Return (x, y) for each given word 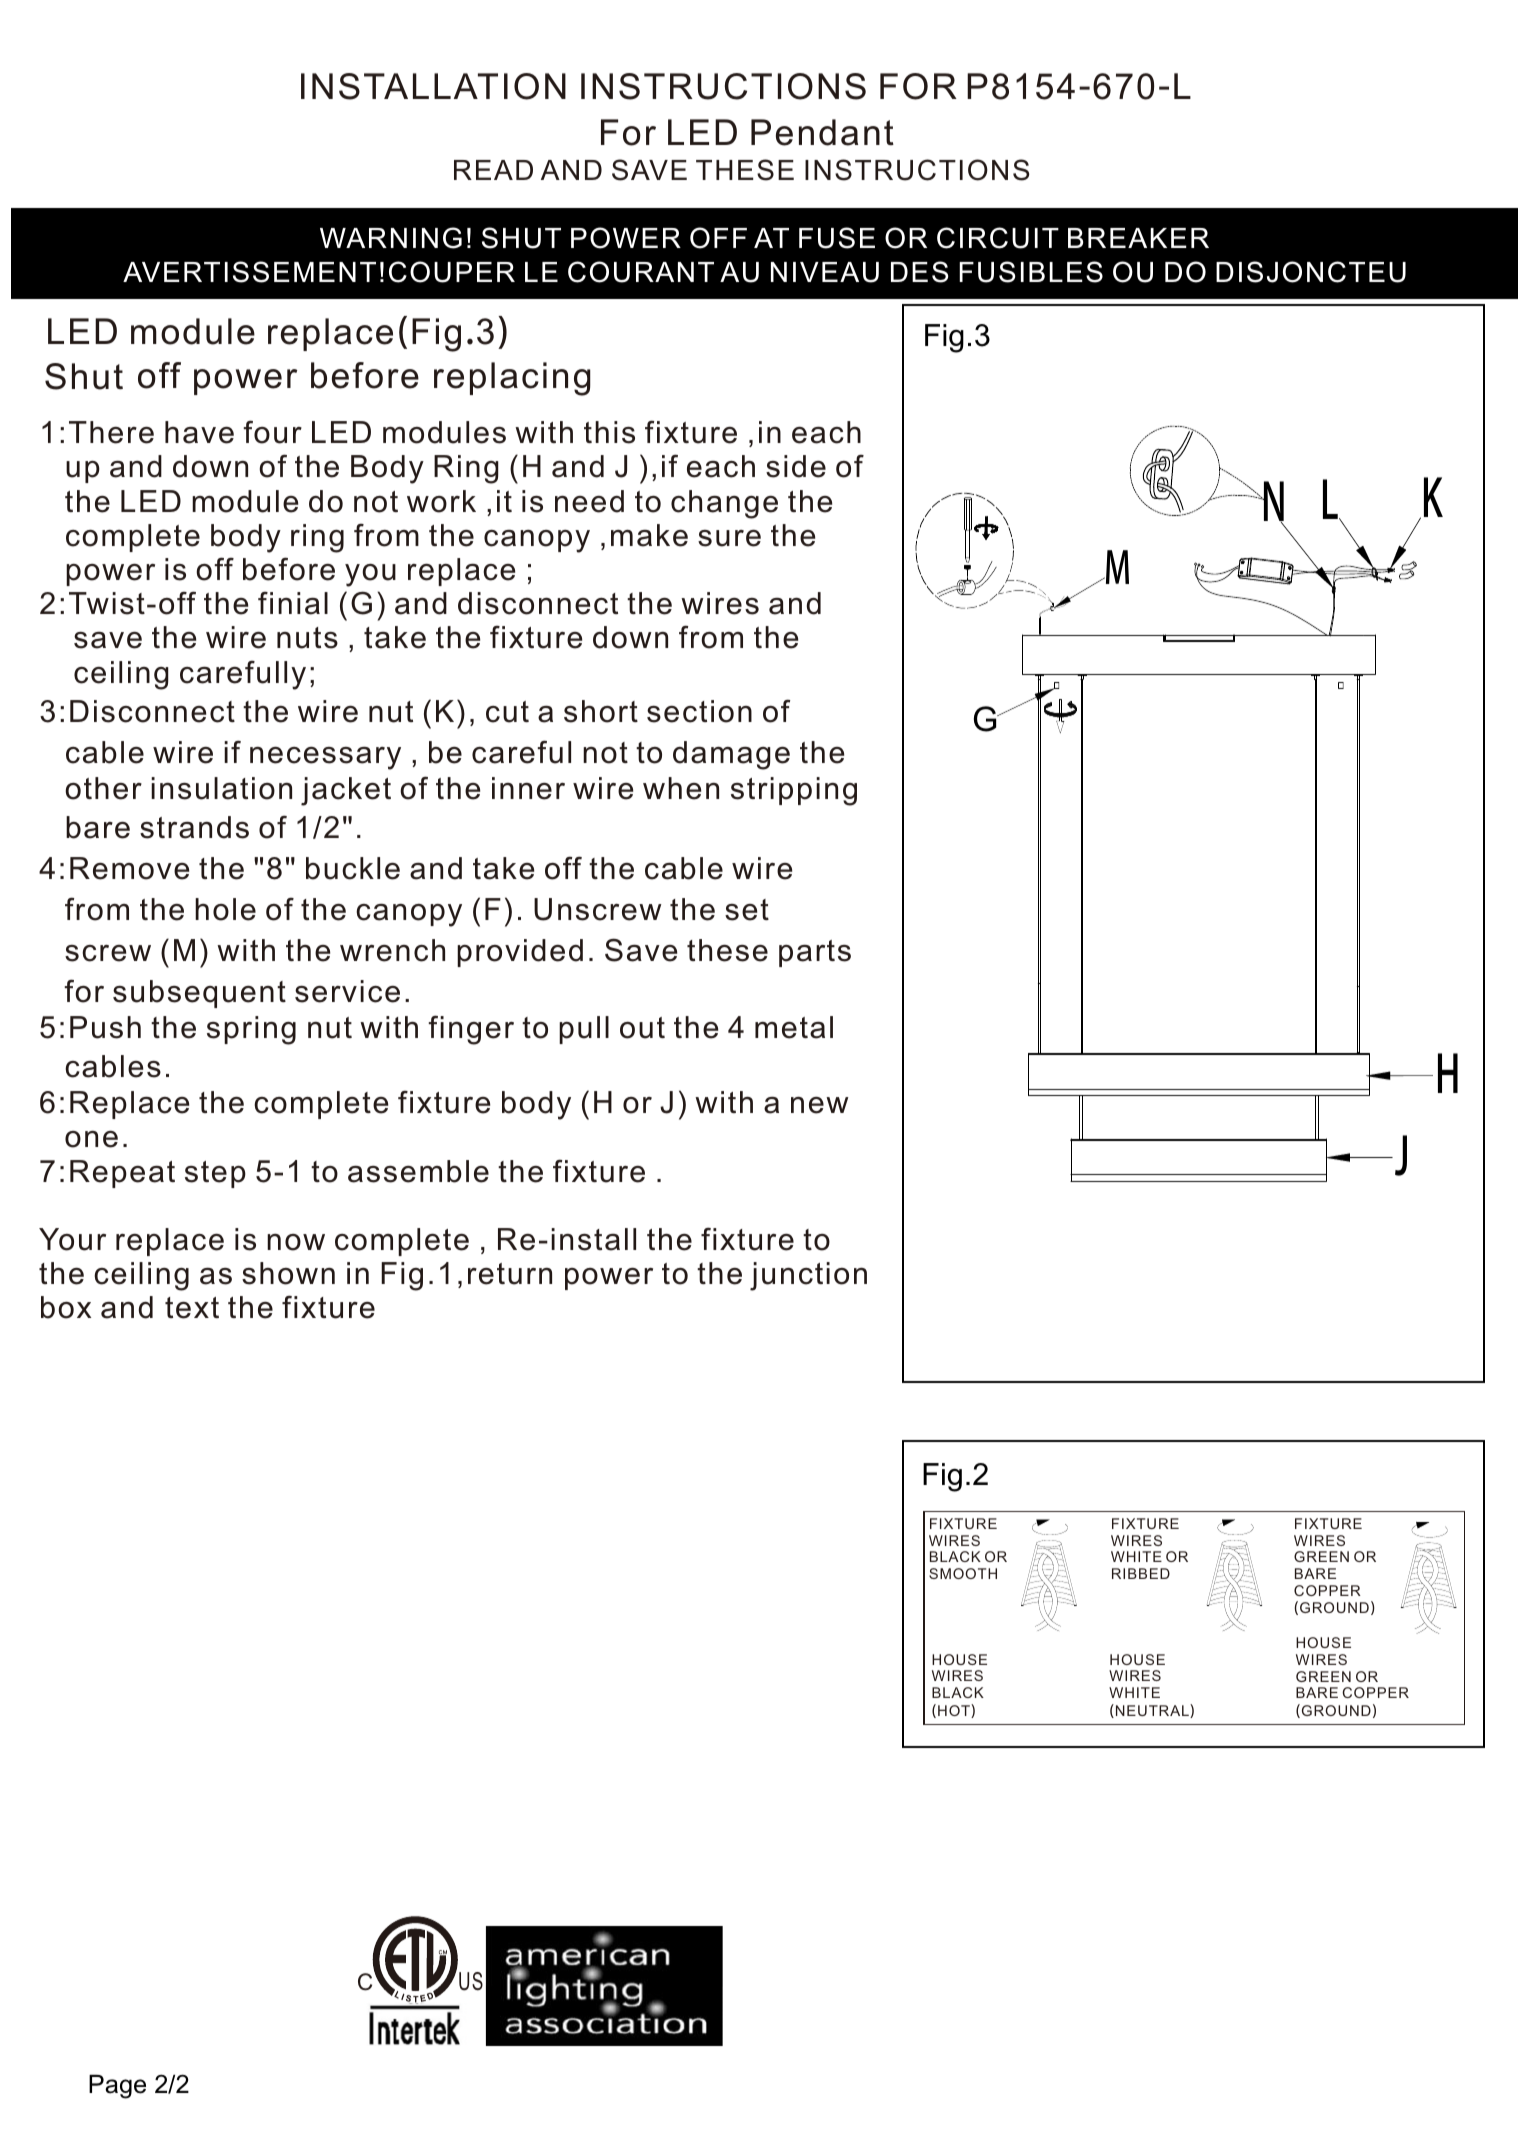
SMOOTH (963, 1573)
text (192, 1308)
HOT (955, 1711)
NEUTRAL (1153, 1711)
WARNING (391, 238)
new (820, 1105)
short (601, 711)
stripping (794, 791)
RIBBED (1141, 1573)
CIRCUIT (998, 238)
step (215, 1174)
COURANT (641, 272)
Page (117, 2087)
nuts (307, 638)
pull (584, 1030)
